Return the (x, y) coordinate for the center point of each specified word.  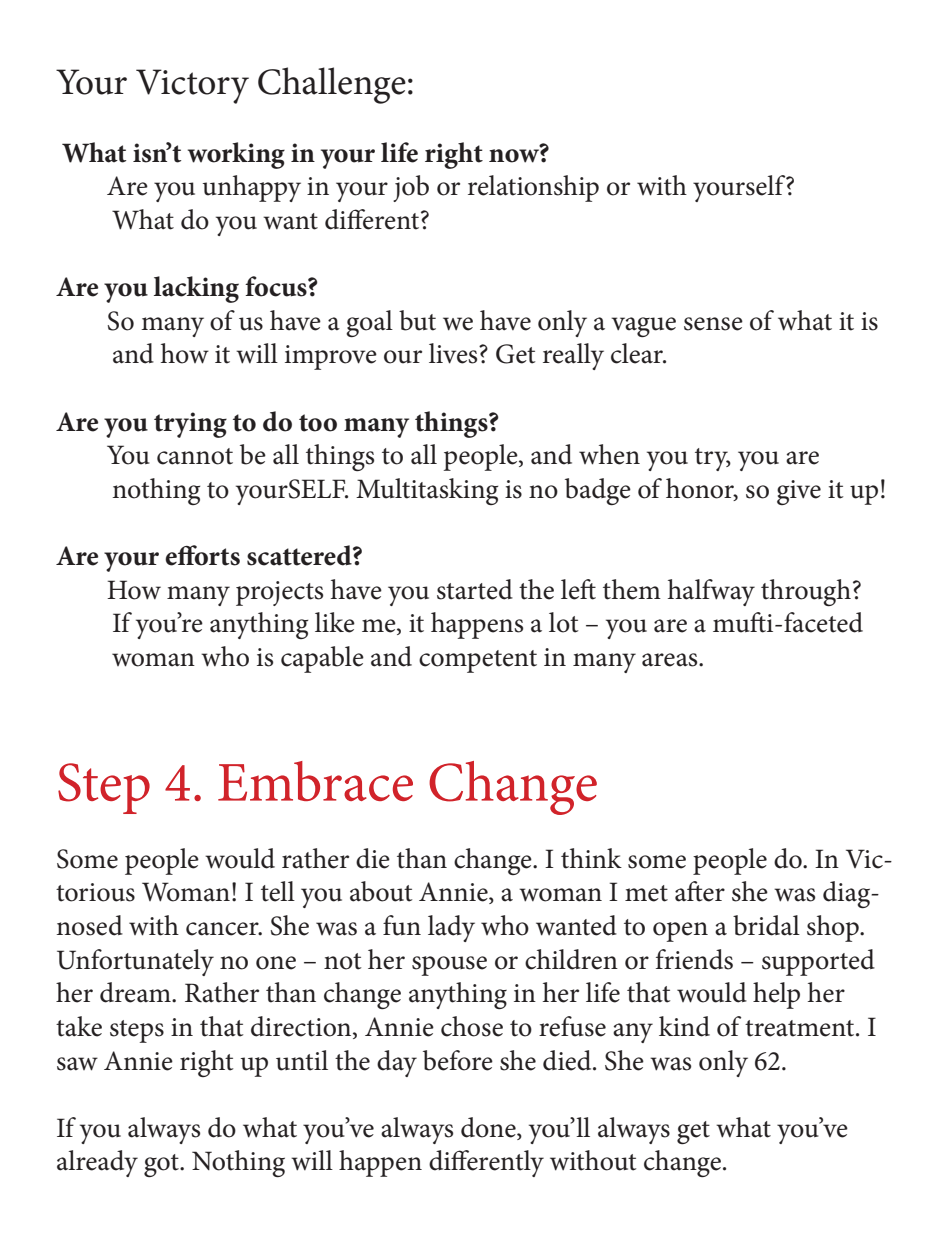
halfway (711, 592)
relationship (533, 188)
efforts (202, 555)
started (475, 589)
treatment (801, 1028)
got (162, 1165)
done (489, 1128)
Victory (192, 86)
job (411, 188)
